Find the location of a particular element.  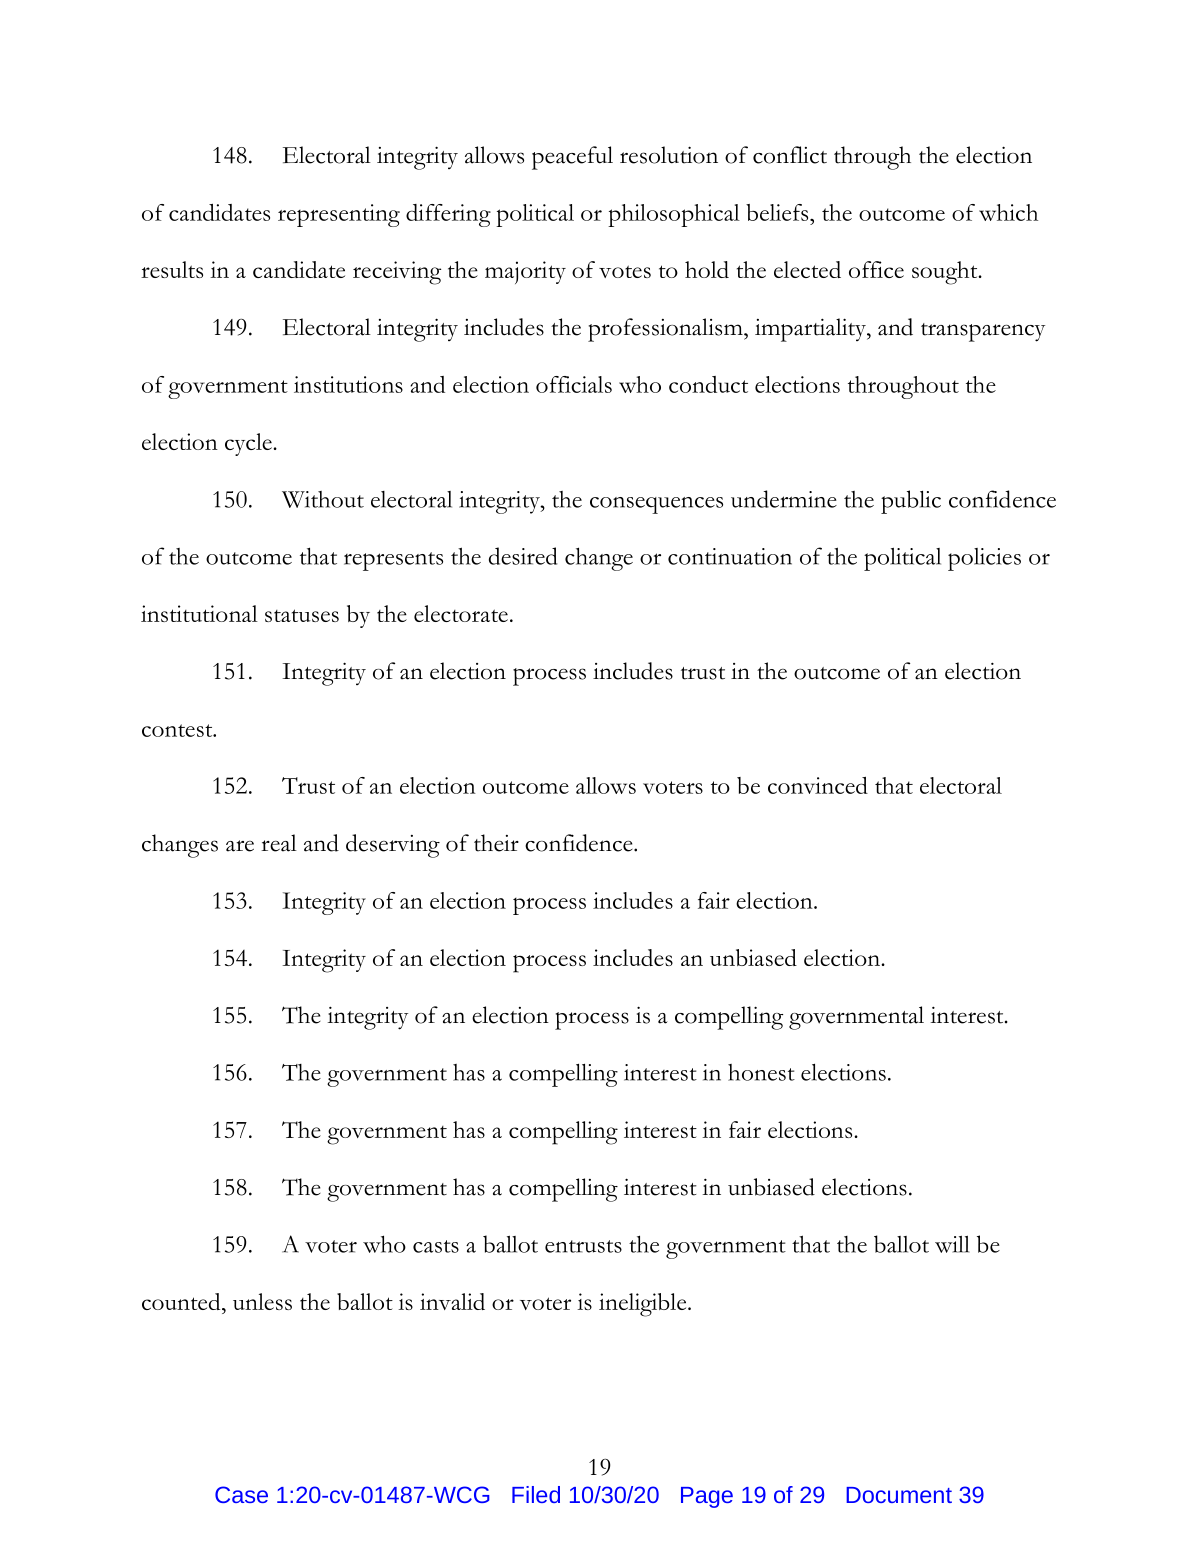

their is located at coordinates (496, 843).
